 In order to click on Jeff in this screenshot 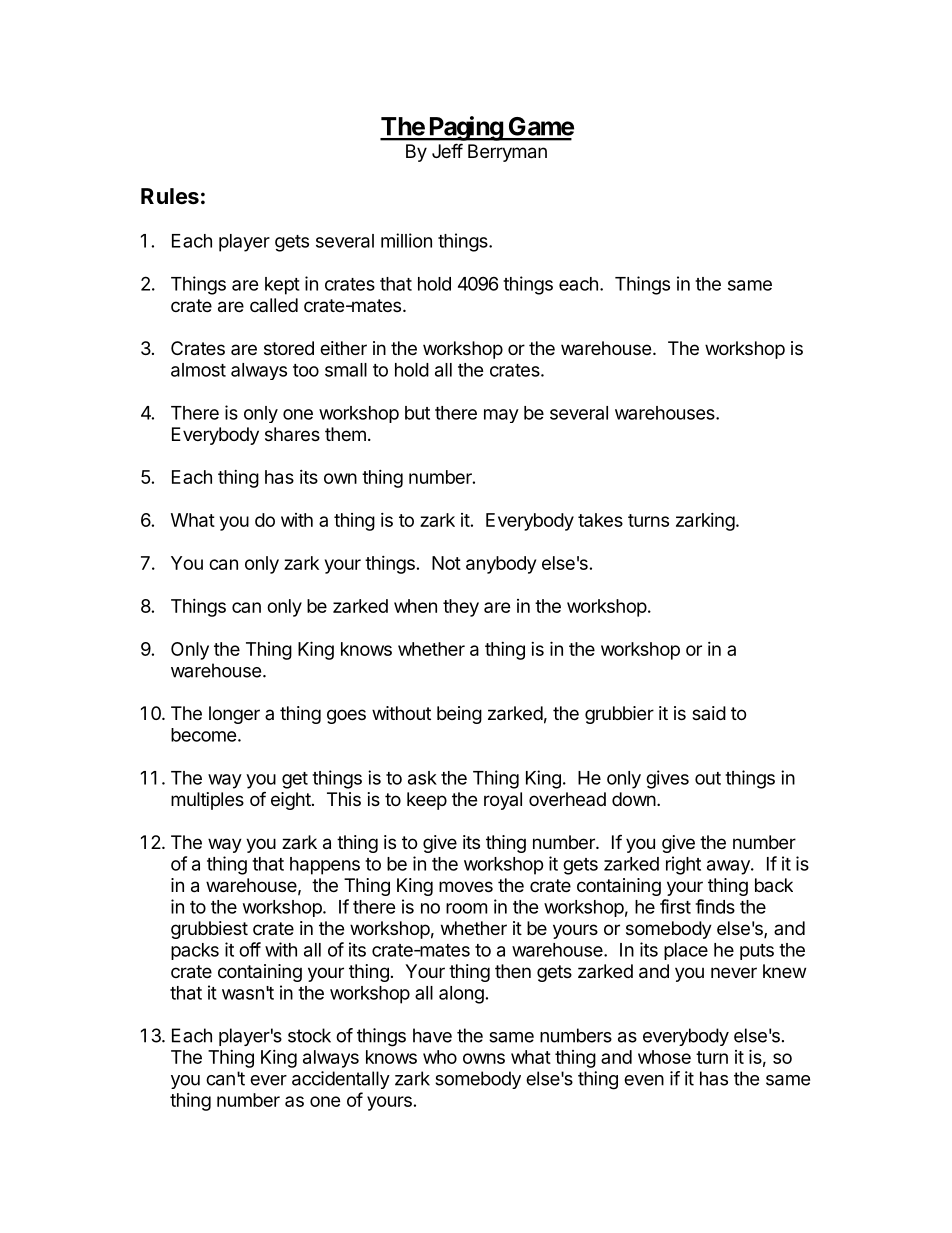, I will do `click(447, 150)`.
